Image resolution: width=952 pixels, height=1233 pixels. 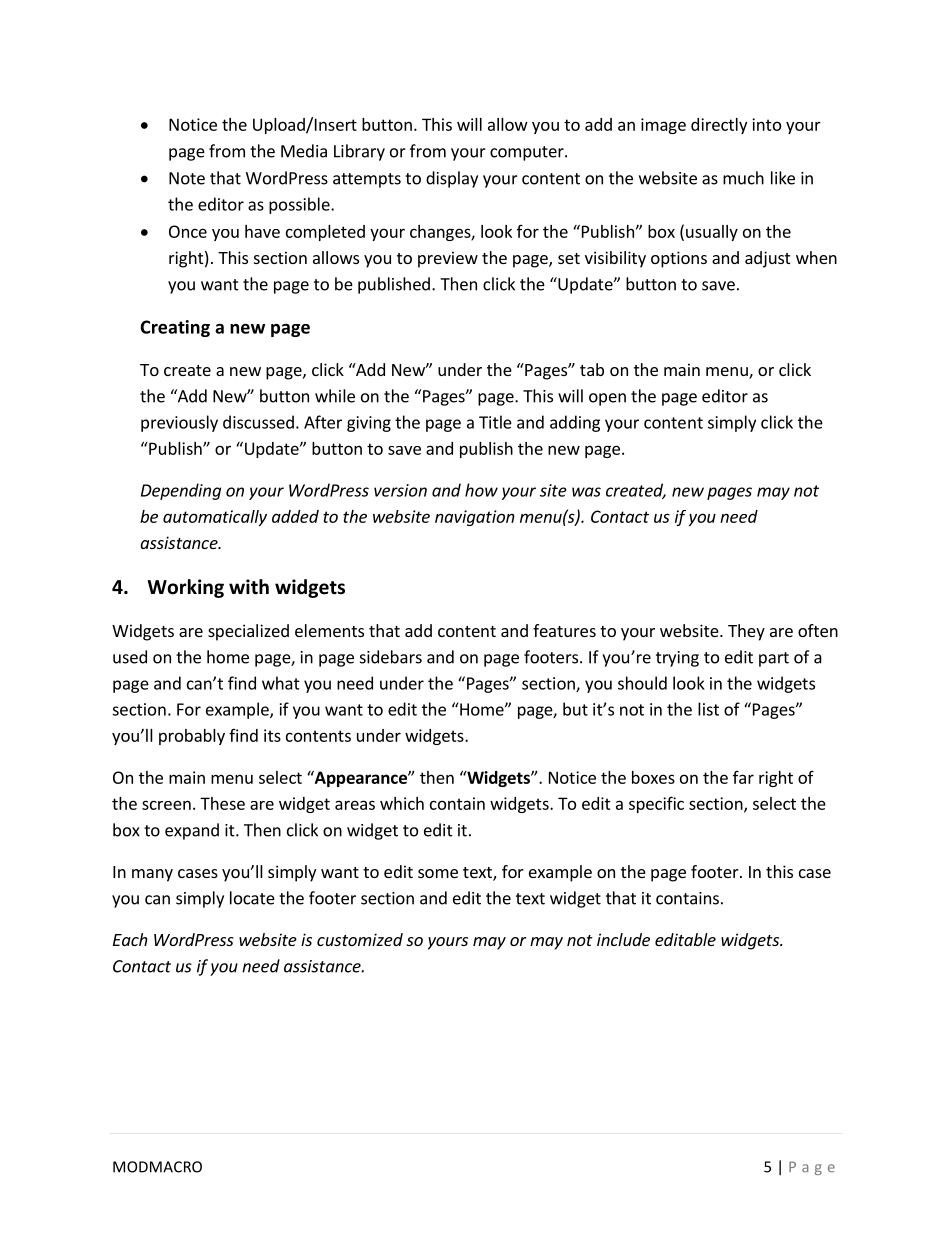 I want to click on some, so click(x=438, y=873).
